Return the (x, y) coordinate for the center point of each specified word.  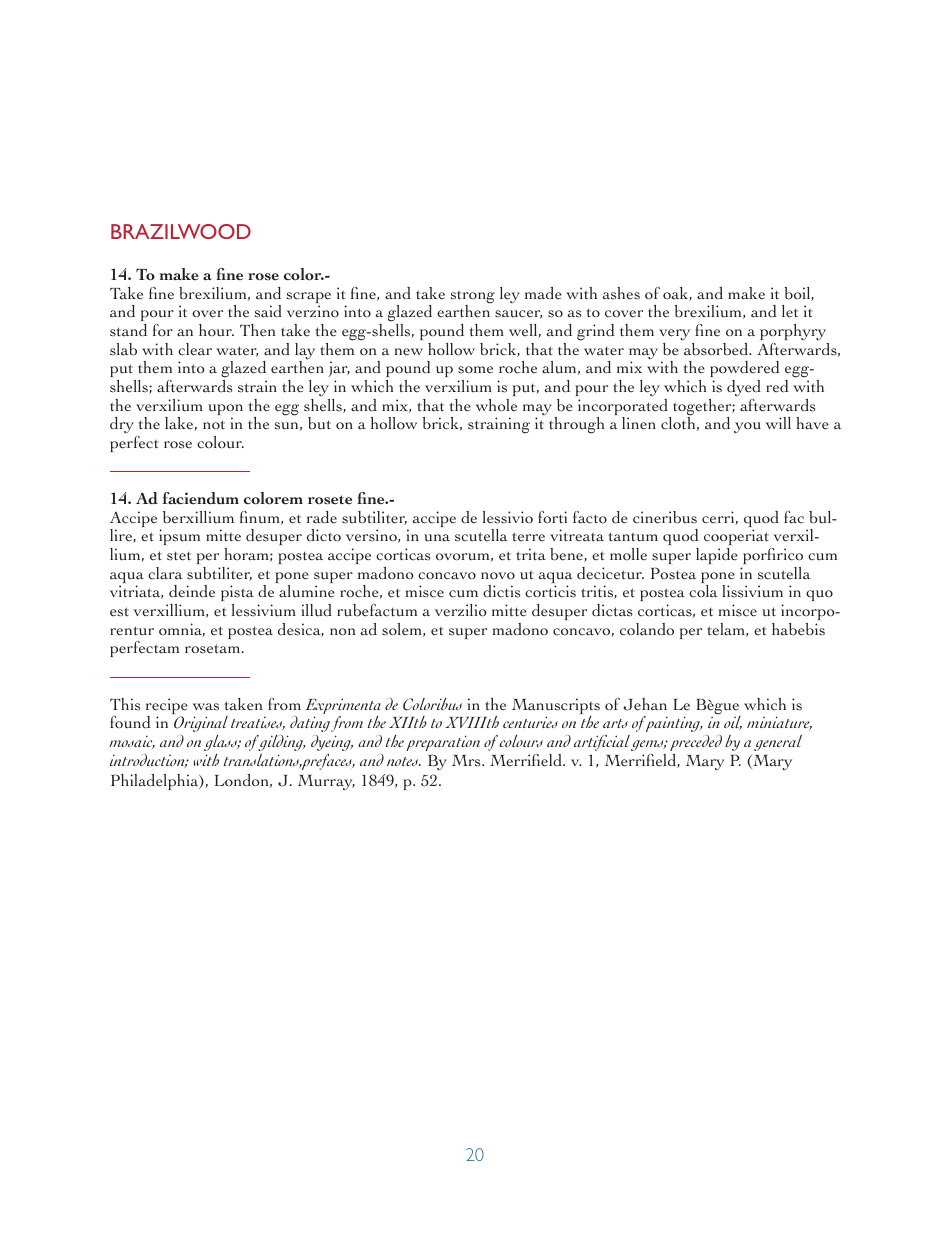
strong (473, 298)
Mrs (467, 761)
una (437, 538)
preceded (696, 743)
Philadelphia (156, 782)
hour (216, 330)
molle (628, 554)
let (790, 311)
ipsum (179, 537)
